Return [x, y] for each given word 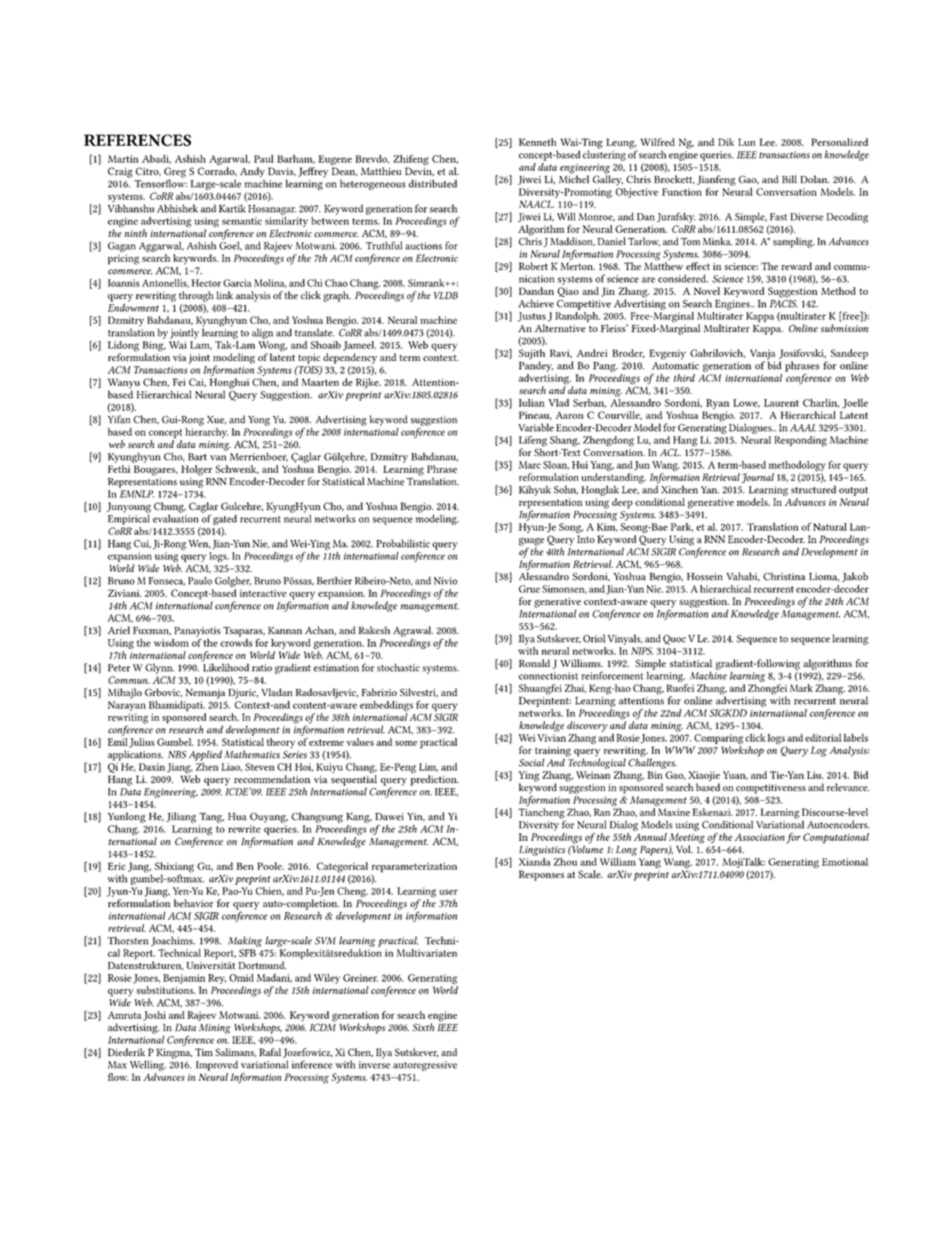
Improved [217, 1065]
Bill [789, 179]
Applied [205, 755]
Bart [197, 457]
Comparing [718, 739]
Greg [175, 173]
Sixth [423, 1027]
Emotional [845, 862]
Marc [530, 465]
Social [532, 762]
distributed [433, 184]
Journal [757, 478]
